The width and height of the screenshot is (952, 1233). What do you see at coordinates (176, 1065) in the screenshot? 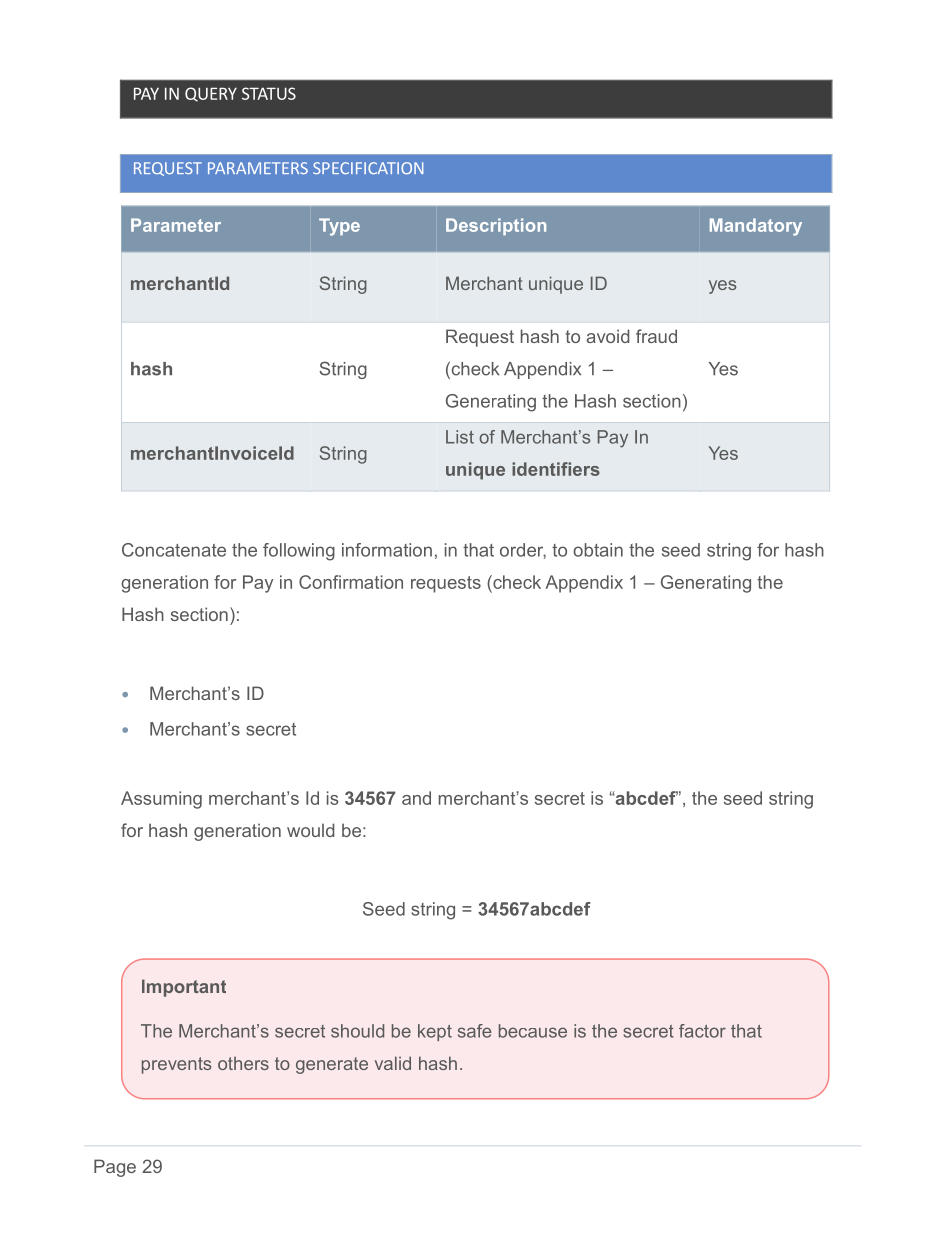
I see `prevents` at bounding box center [176, 1065].
